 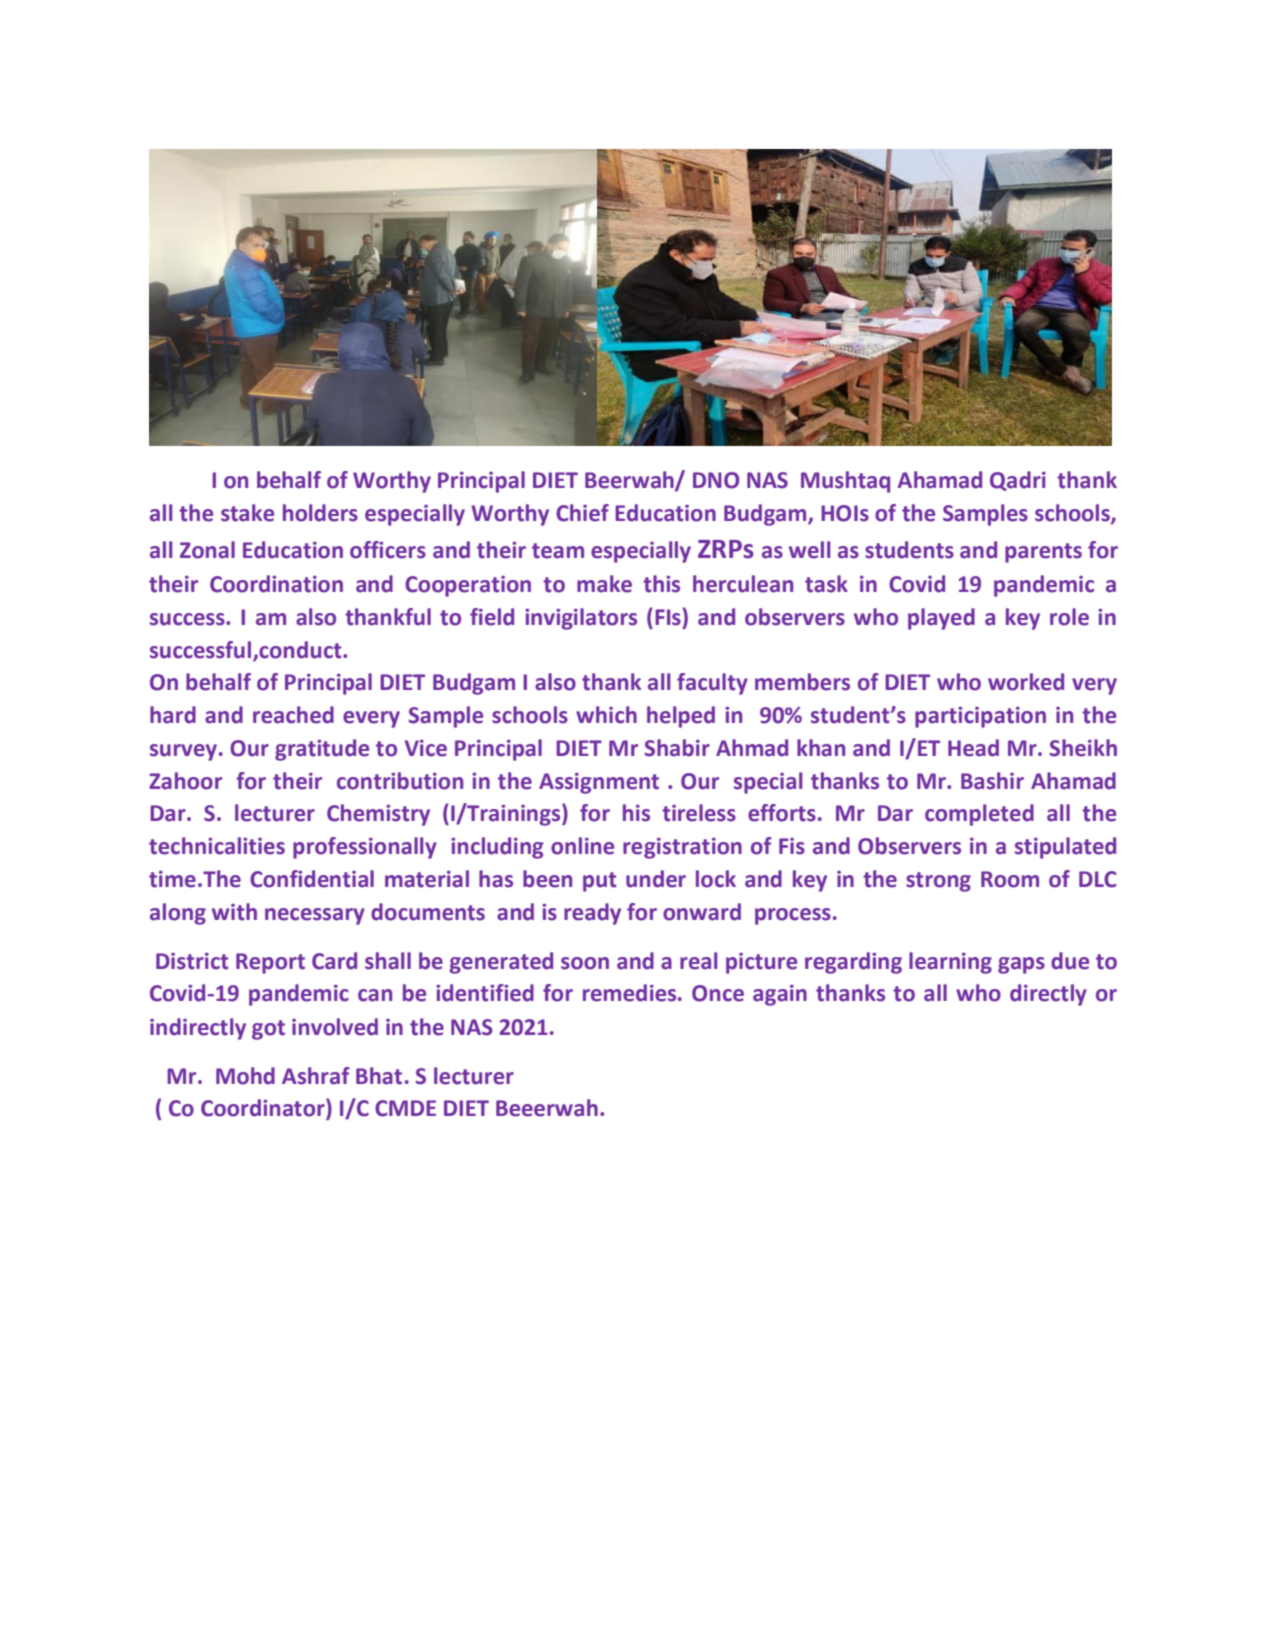 What do you see at coordinates (245, 1076) in the page?
I see `Mohd` at bounding box center [245, 1076].
